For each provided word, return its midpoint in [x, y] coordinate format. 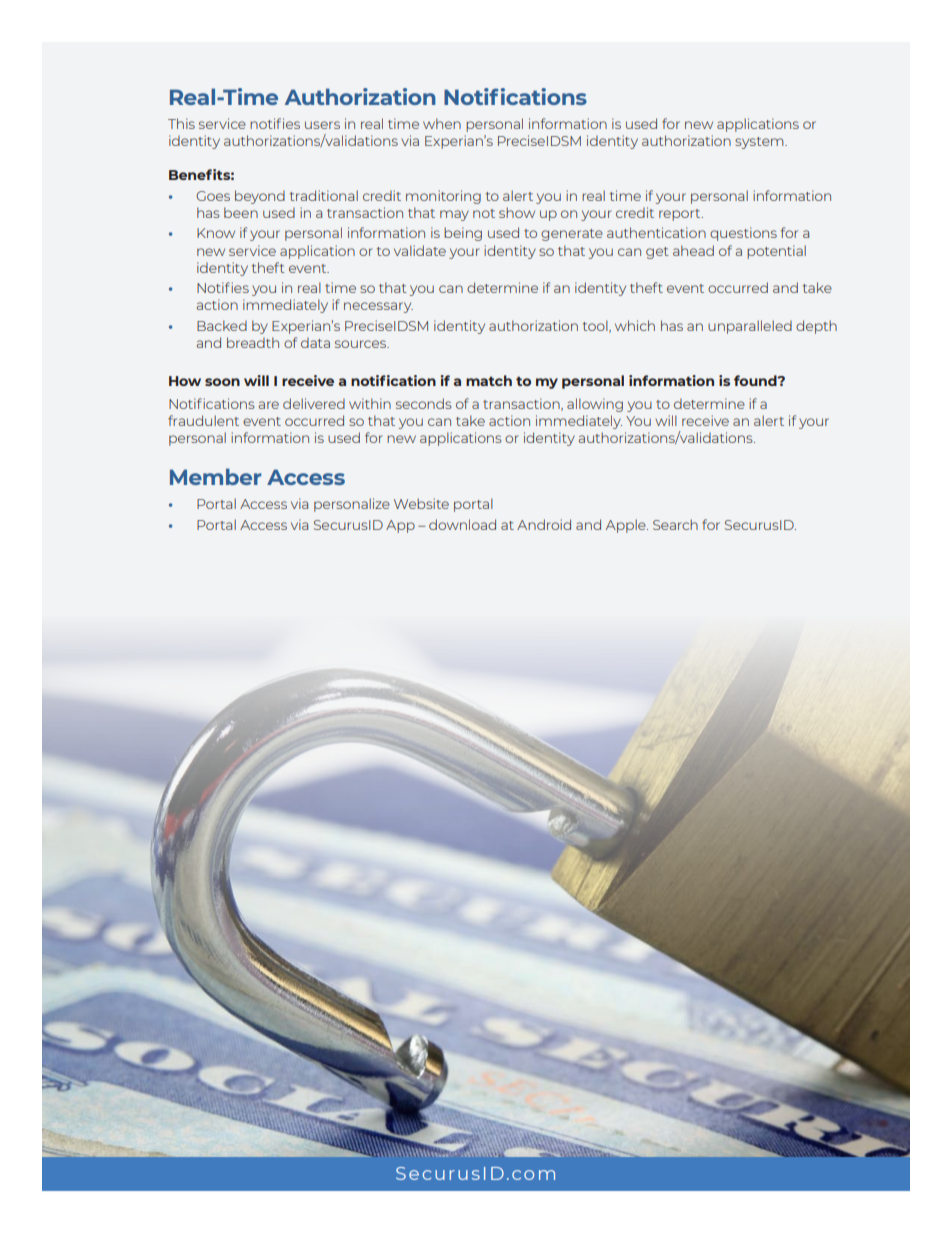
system [760, 143]
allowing [595, 405]
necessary [378, 307]
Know [216, 233]
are [269, 405]
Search [675, 524]
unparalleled [750, 327]
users [322, 125]
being [463, 234]
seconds [423, 403]
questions [743, 234]
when [442, 123]
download [462, 524]
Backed [222, 325]
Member [215, 476]
